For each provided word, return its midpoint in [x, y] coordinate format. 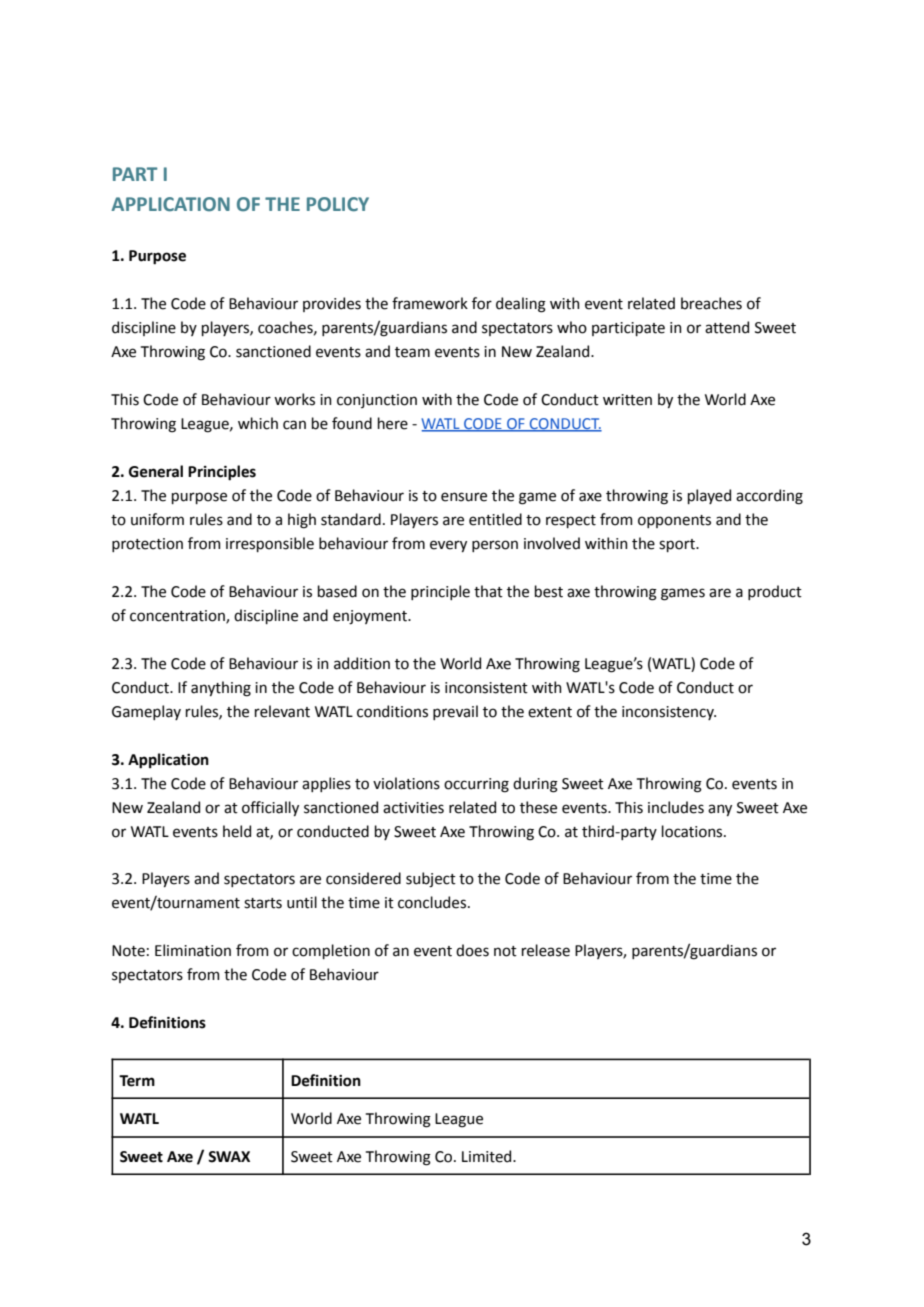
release [546, 950]
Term [137, 1081]
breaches [711, 303]
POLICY [338, 204]
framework [430, 303]
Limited [488, 1156]
